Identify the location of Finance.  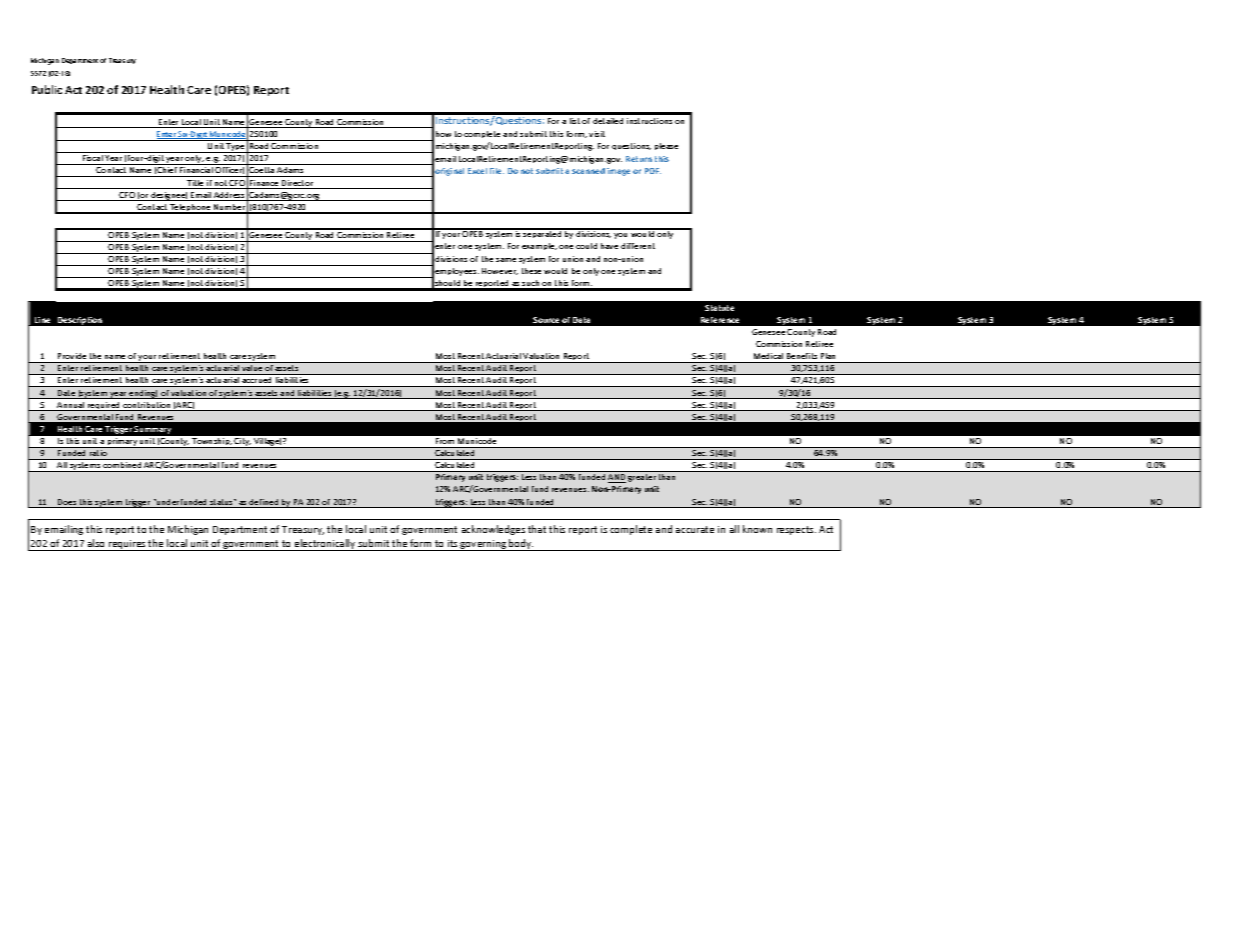
(264, 184).
